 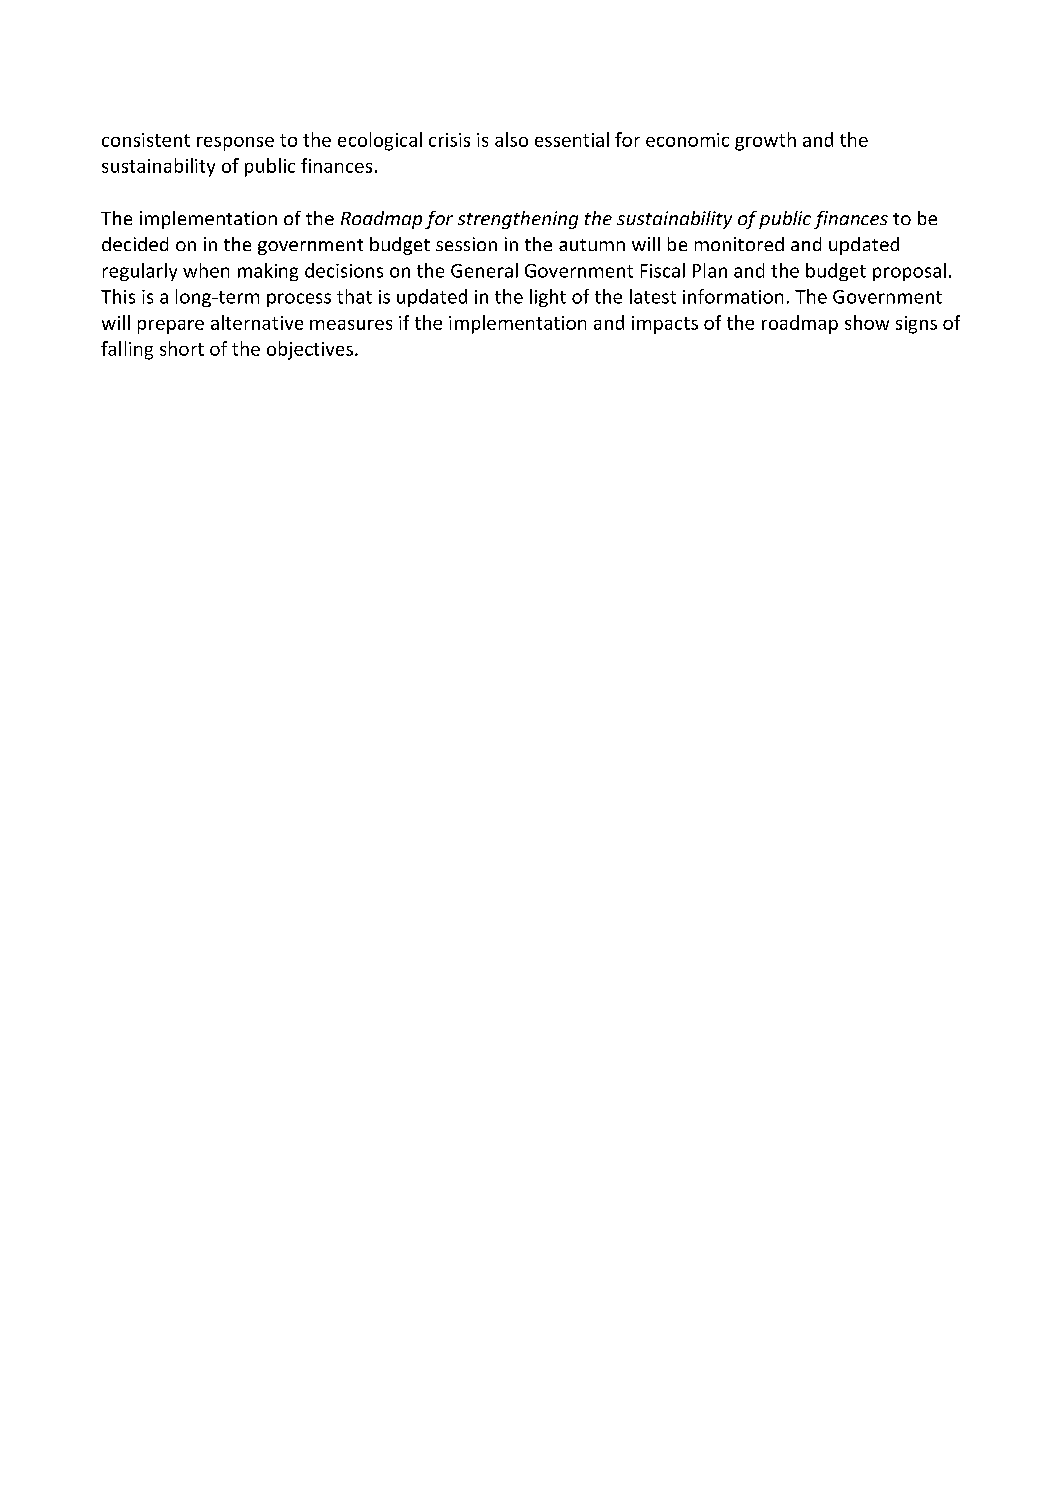 I want to click on response, so click(x=235, y=144).
